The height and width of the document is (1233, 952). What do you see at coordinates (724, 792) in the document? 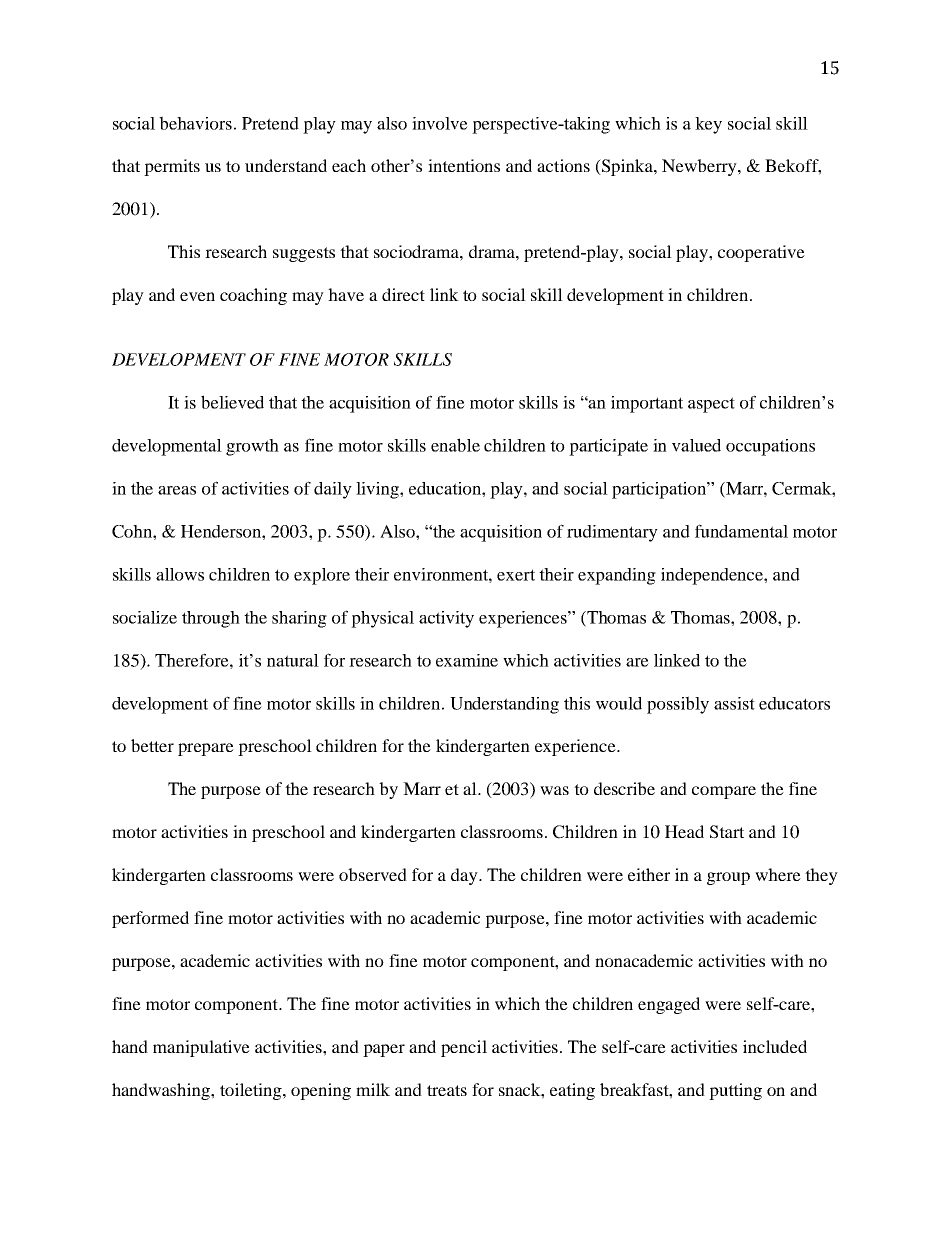
I see `compare` at bounding box center [724, 792].
